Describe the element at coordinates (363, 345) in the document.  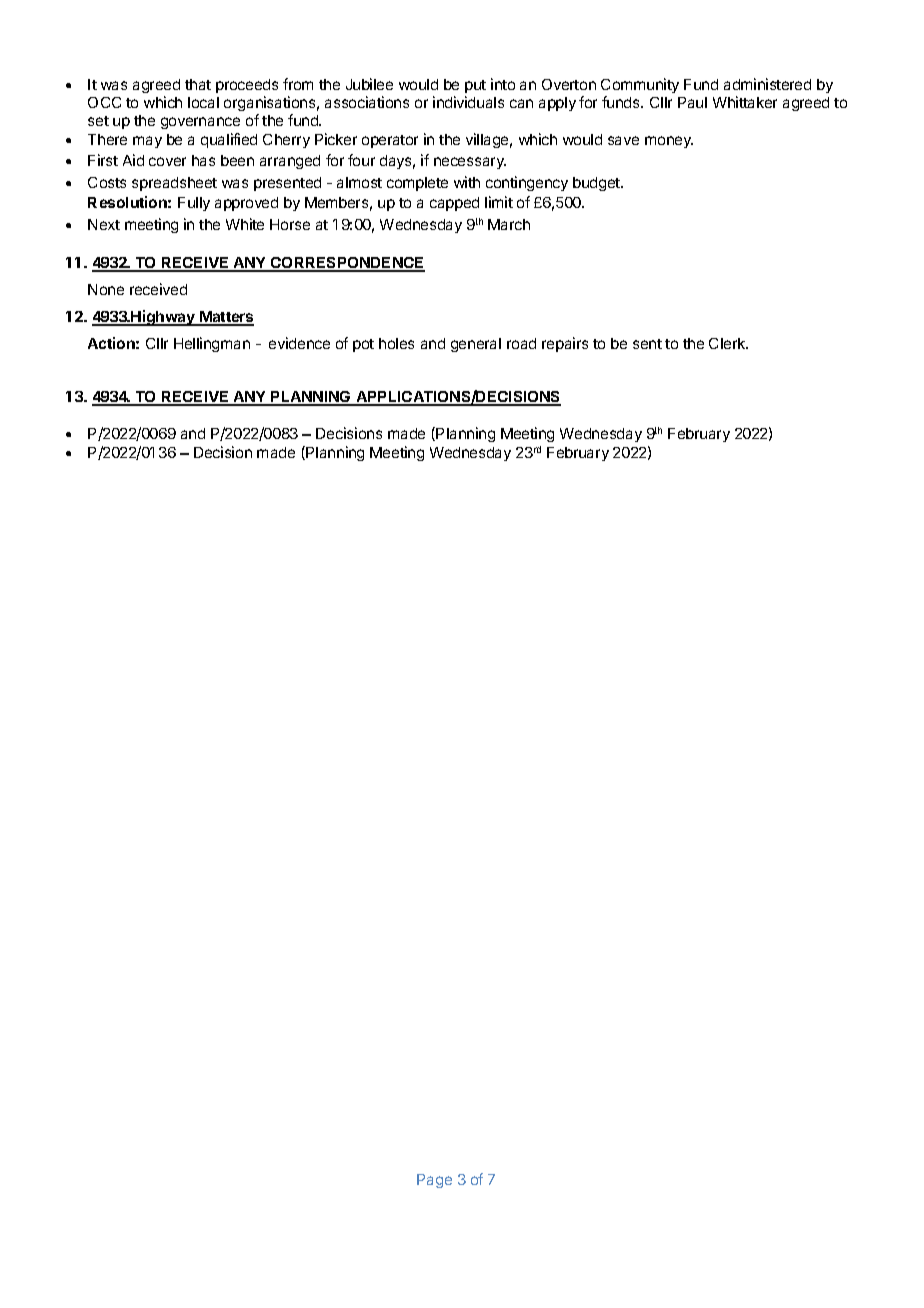
I see `pot` at that location.
